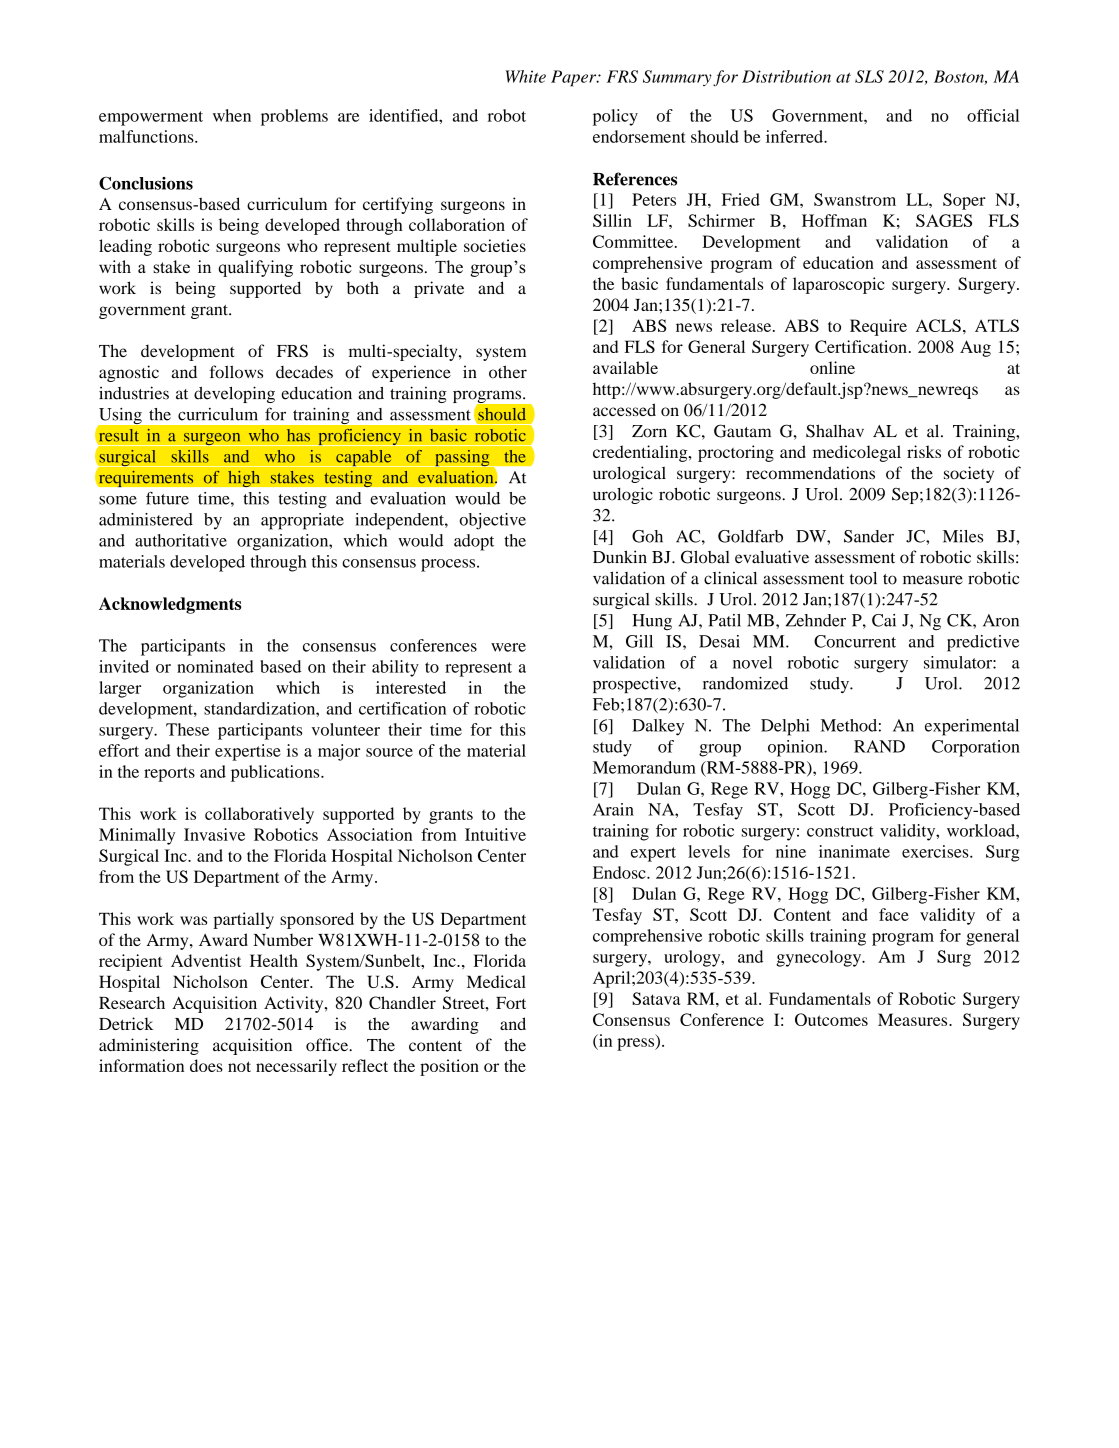  Describe the element at coordinates (938, 325) in the image. I see `ACLS` at that location.
